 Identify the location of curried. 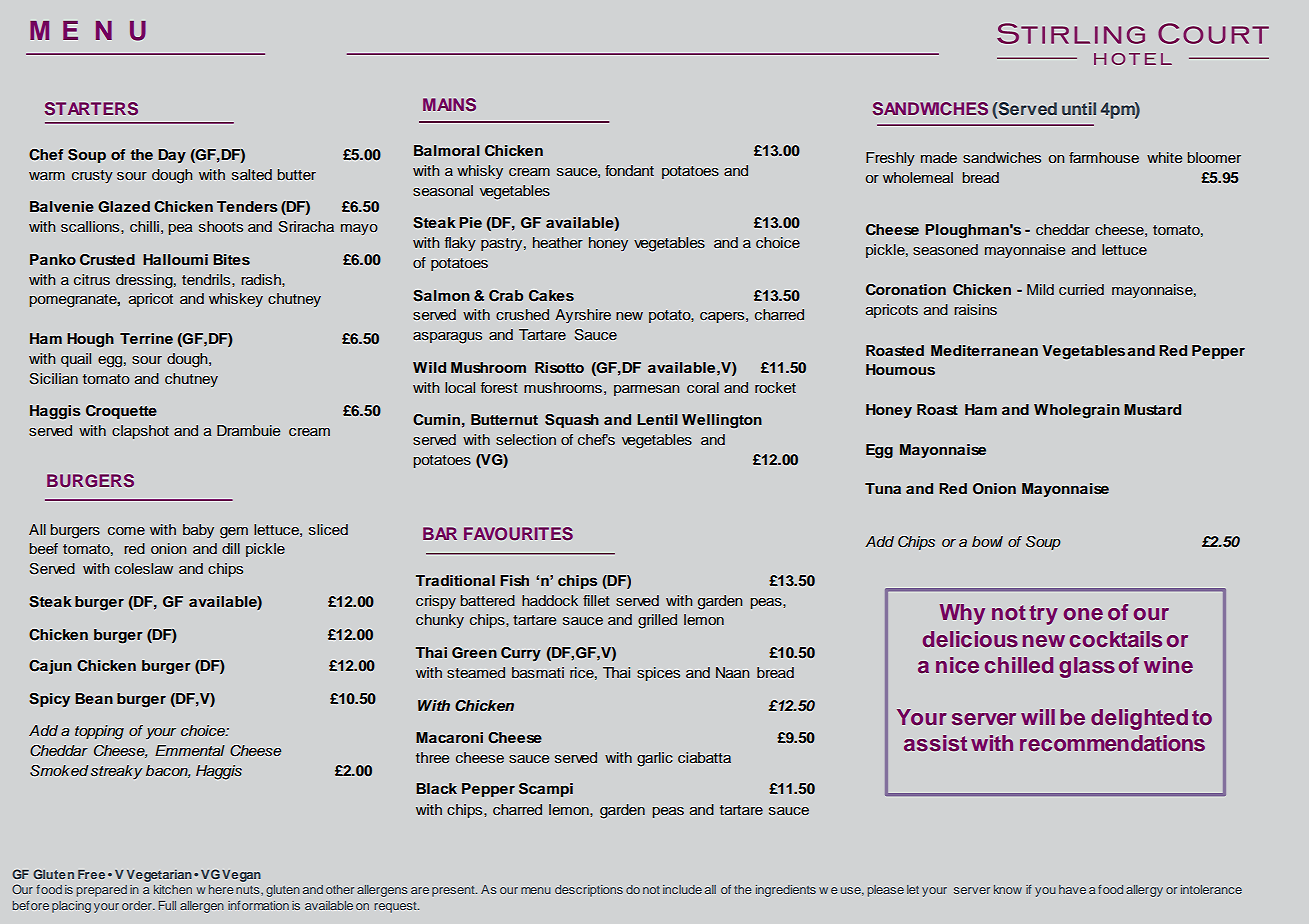
(1081, 289).
